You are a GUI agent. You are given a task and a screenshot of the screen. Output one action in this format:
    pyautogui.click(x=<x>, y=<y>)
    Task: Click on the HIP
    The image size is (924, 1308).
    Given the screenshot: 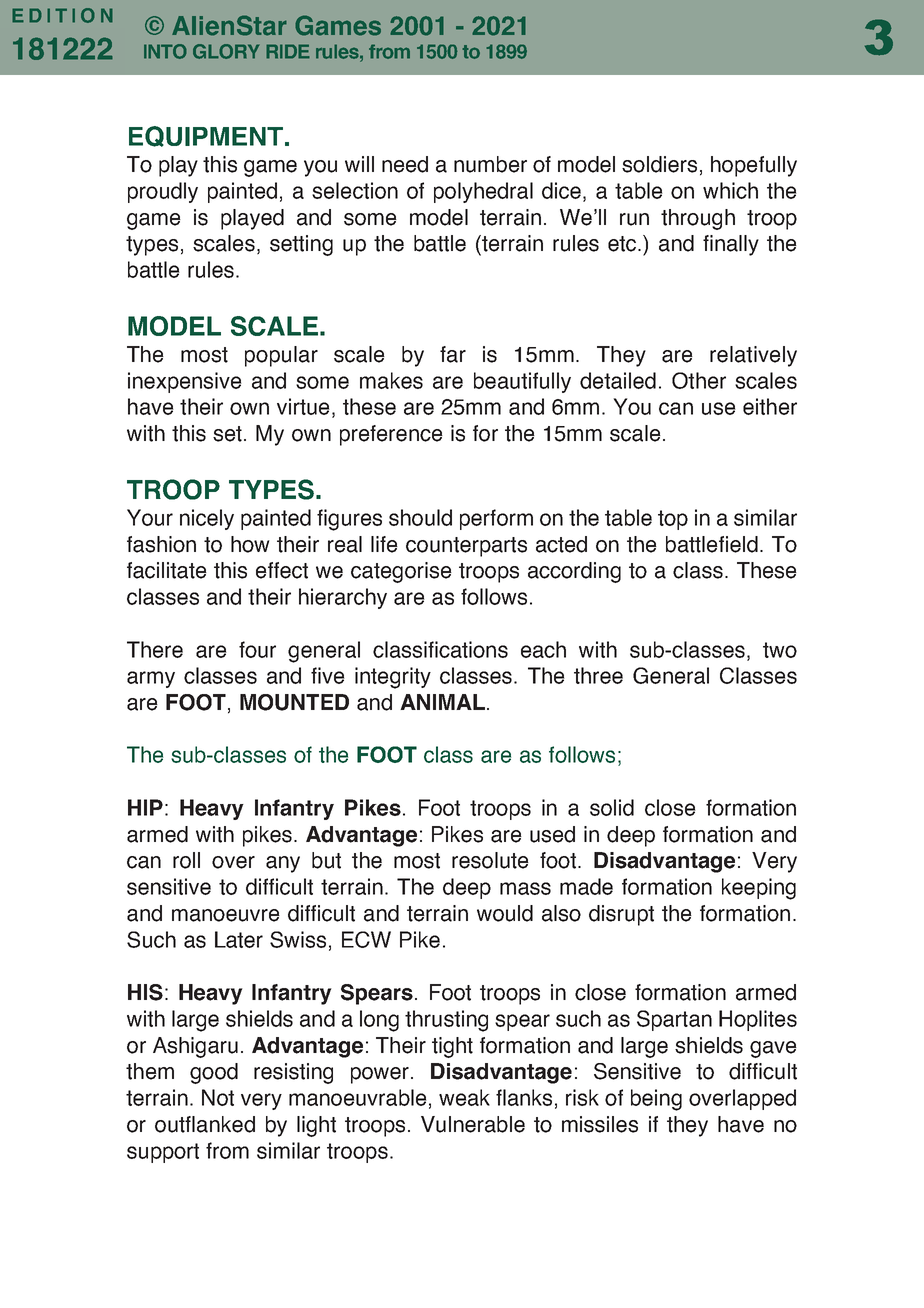 What is the action you would take?
    pyautogui.click(x=145, y=807)
